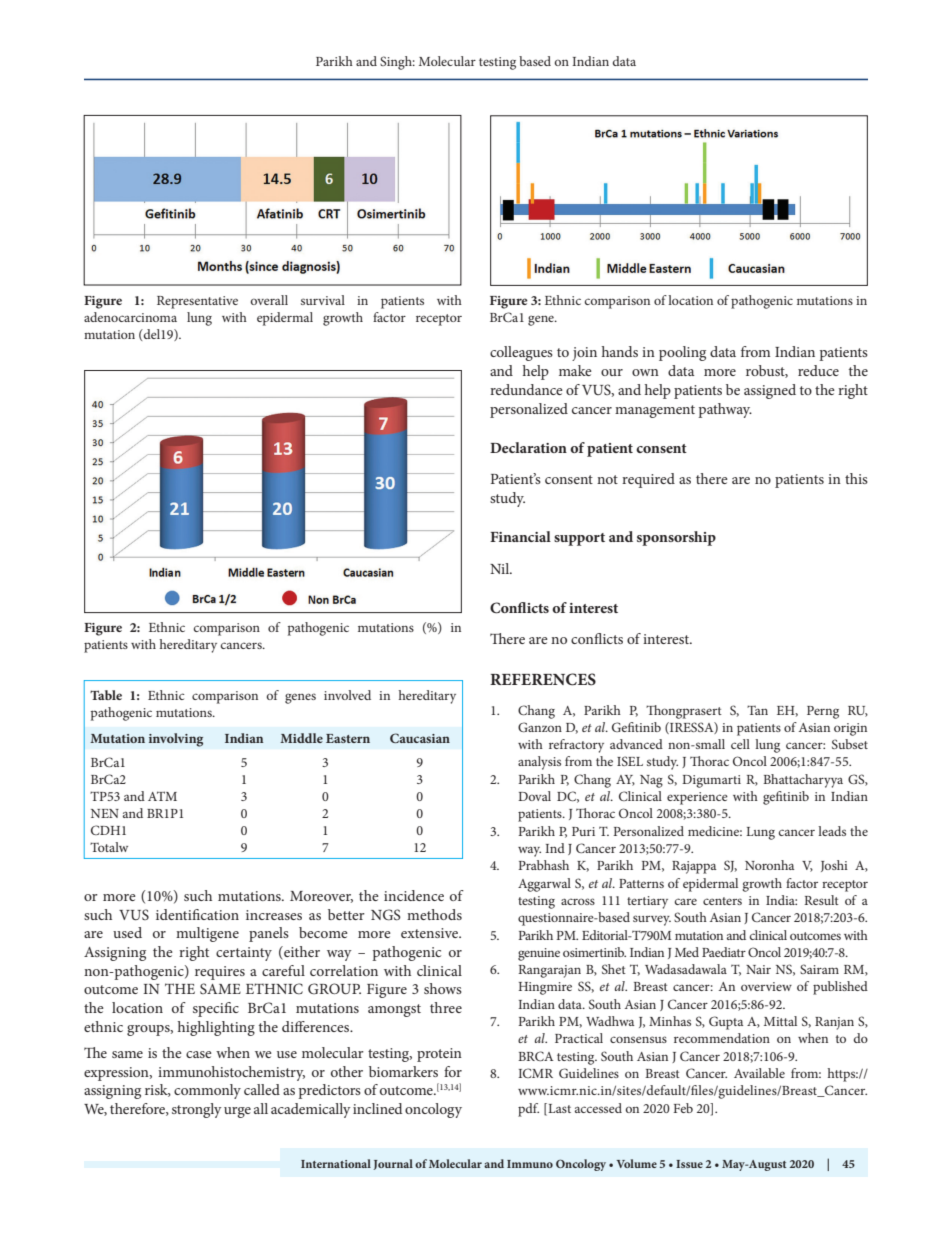 This screenshot has width=952, height=1233. I want to click on identification, so click(197, 914).
